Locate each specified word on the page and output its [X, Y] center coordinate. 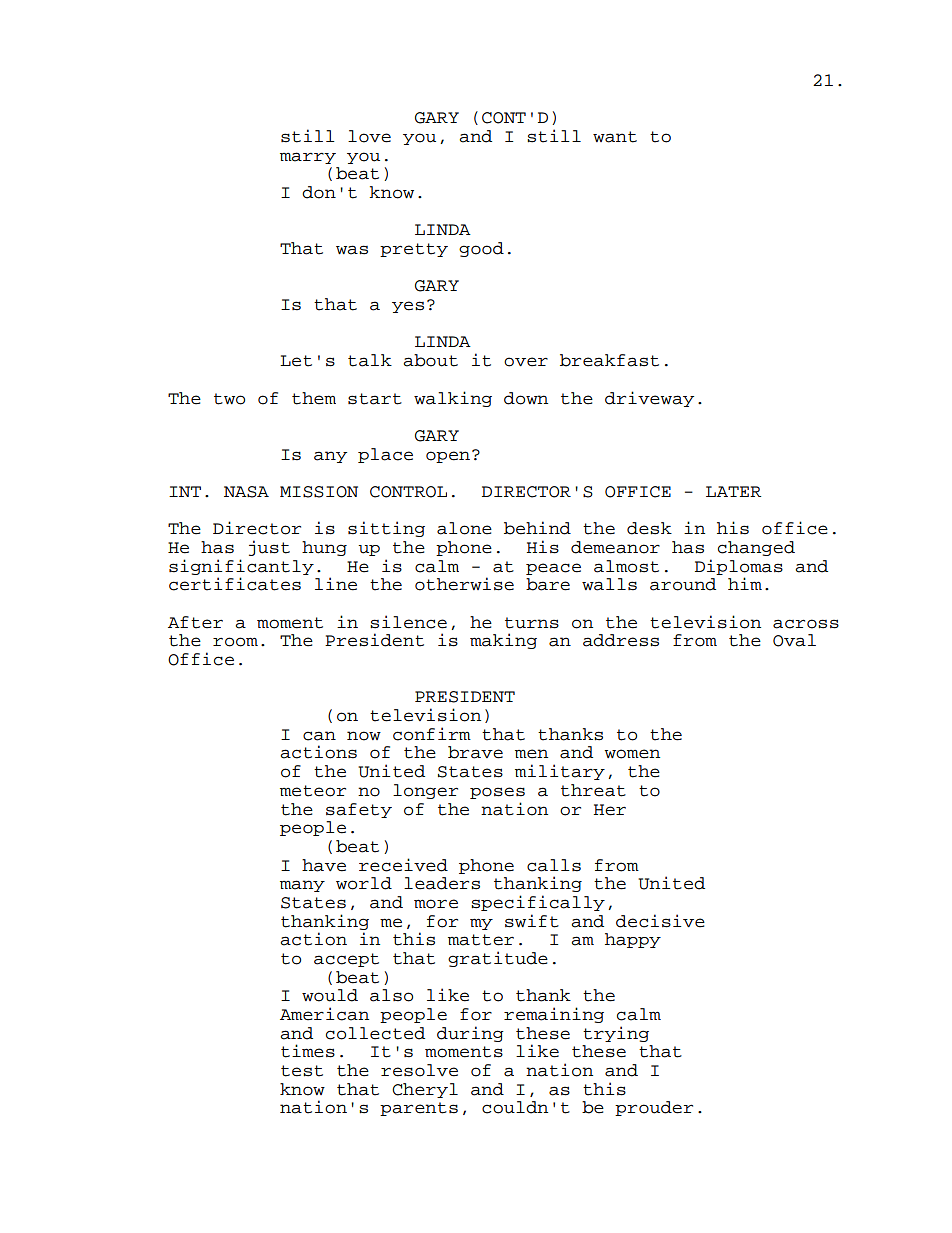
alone [464, 528]
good [481, 249]
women [632, 754]
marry [308, 158]
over [526, 362]
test [302, 1071]
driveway [649, 399]
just [269, 548]
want [615, 137]
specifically [538, 903]
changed [756, 548]
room [235, 642]
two [229, 399]
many [302, 886]
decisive [660, 921]
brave [475, 752]
